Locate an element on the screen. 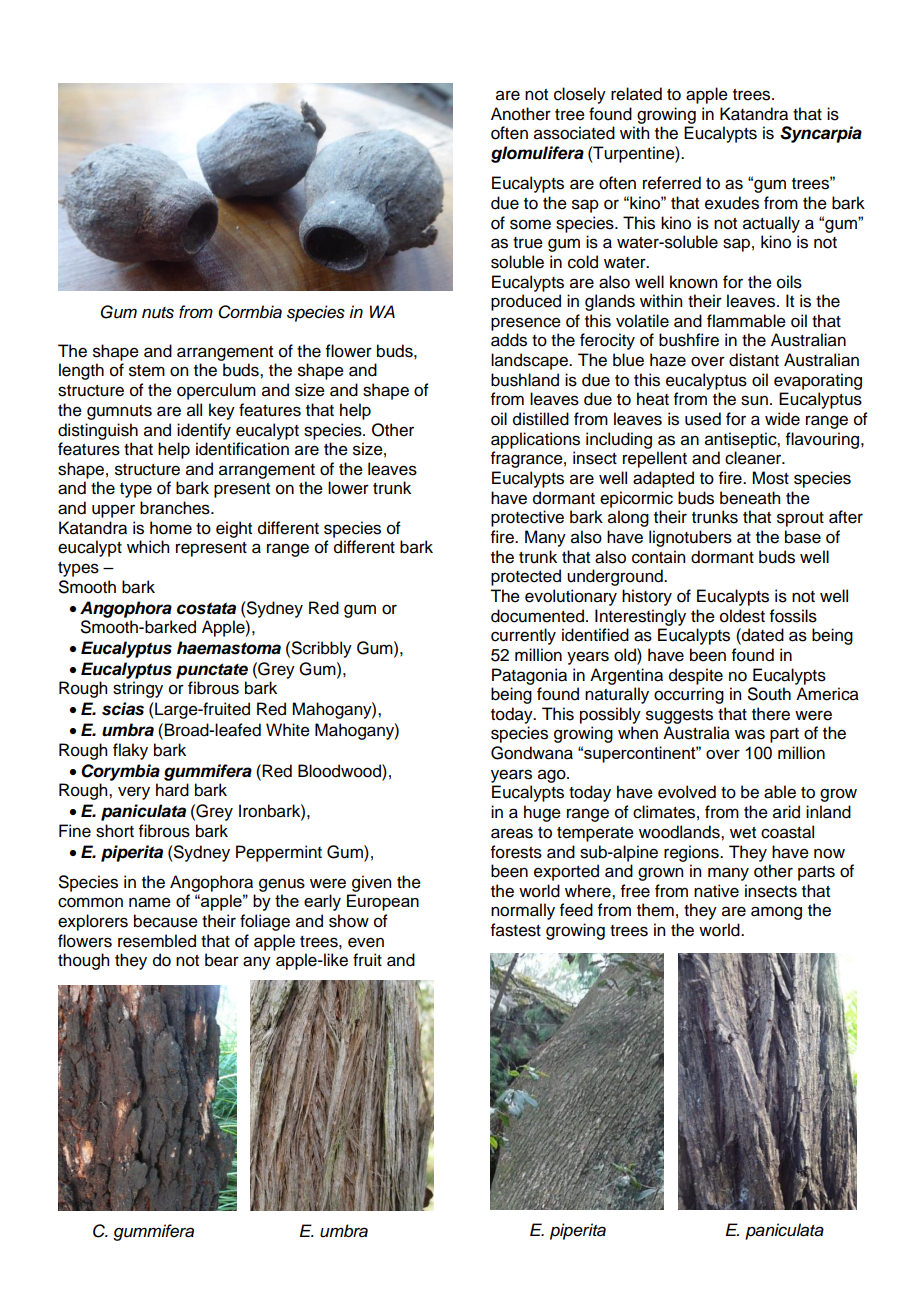  home is located at coordinates (171, 528).
